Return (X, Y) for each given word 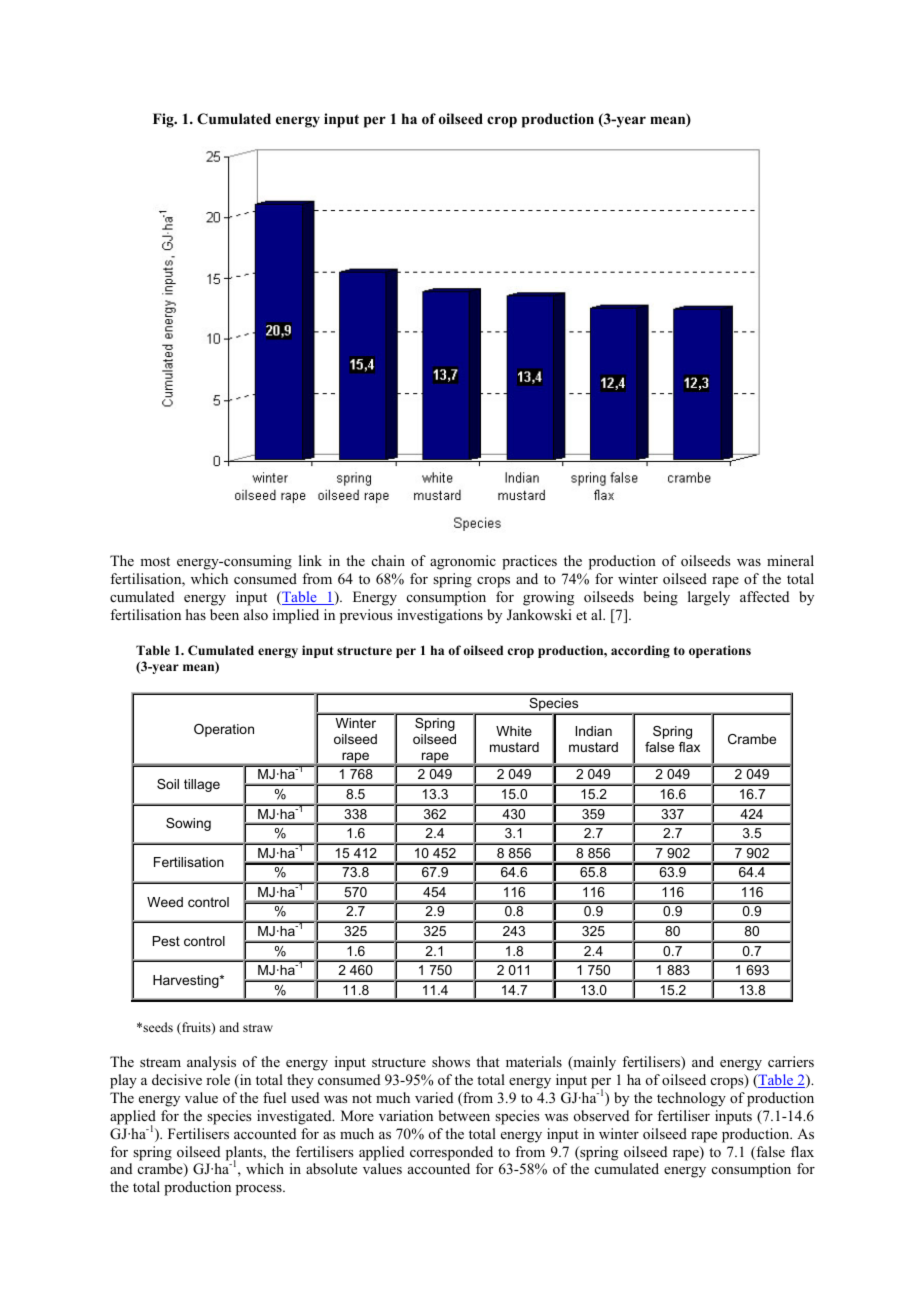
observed (601, 1115)
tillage (202, 785)
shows (451, 1061)
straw (258, 1028)
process (260, 1190)
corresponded (451, 1153)
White (514, 731)
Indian (594, 731)
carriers (791, 1061)
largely (709, 598)
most (155, 561)
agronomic (463, 562)
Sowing (188, 824)
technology (691, 1099)
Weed (165, 902)
